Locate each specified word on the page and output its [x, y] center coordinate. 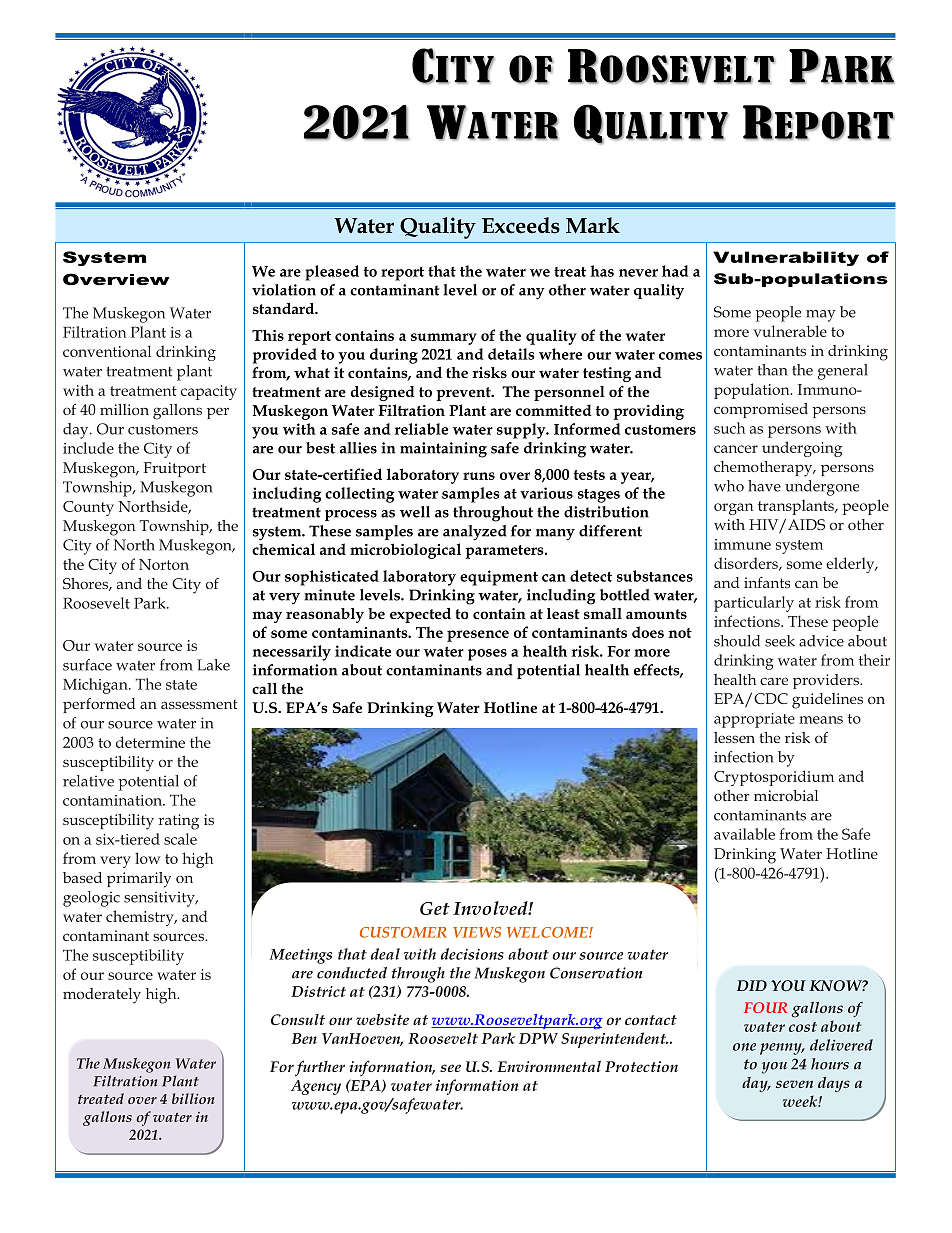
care [774, 681]
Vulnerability [786, 258]
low [147, 858]
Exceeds [521, 225]
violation [284, 290]
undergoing [802, 449]
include [88, 448]
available [744, 834]
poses [487, 655]
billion [193, 1098]
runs [479, 476]
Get [435, 908]
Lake [213, 665]
